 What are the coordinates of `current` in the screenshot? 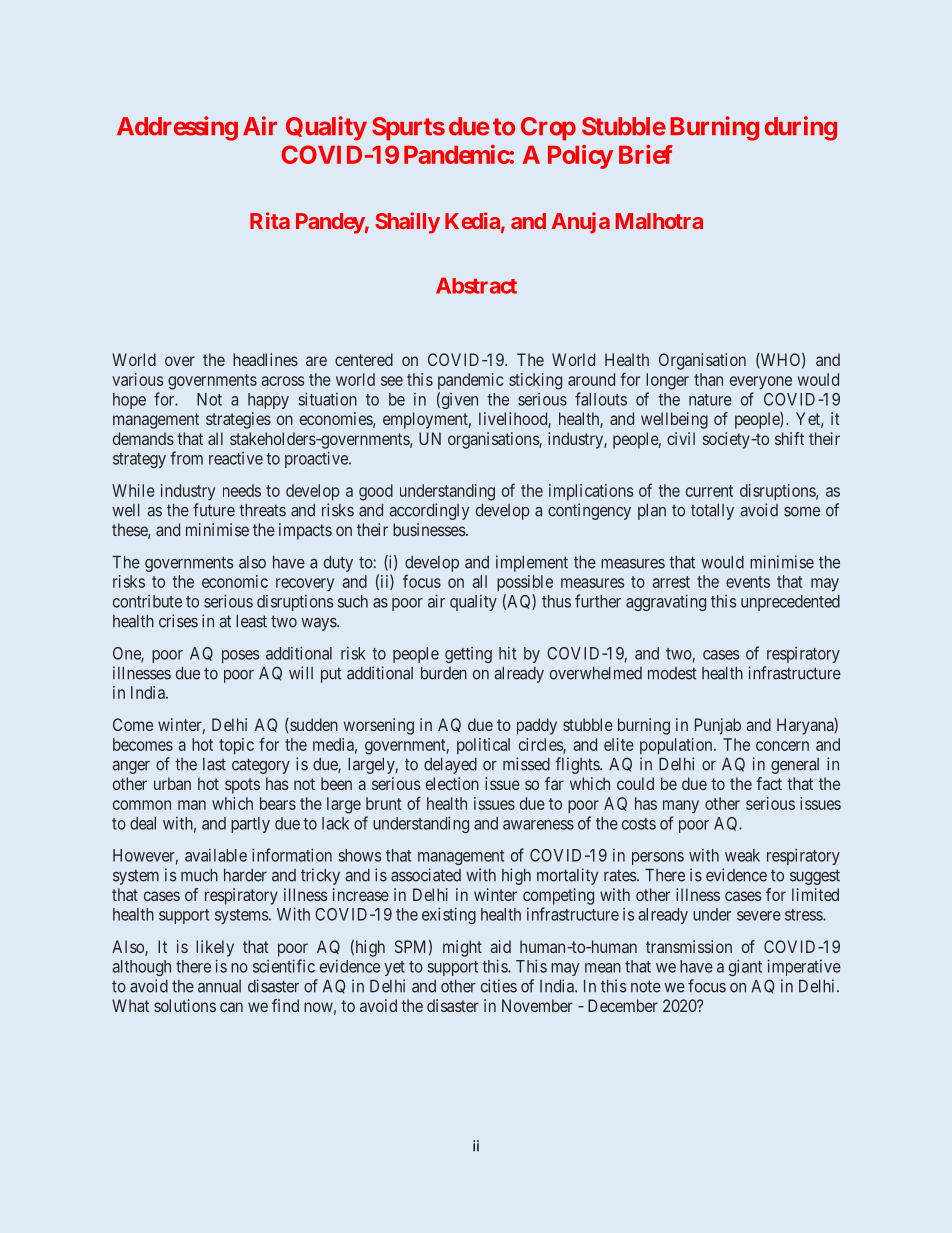 It's located at (709, 491).
